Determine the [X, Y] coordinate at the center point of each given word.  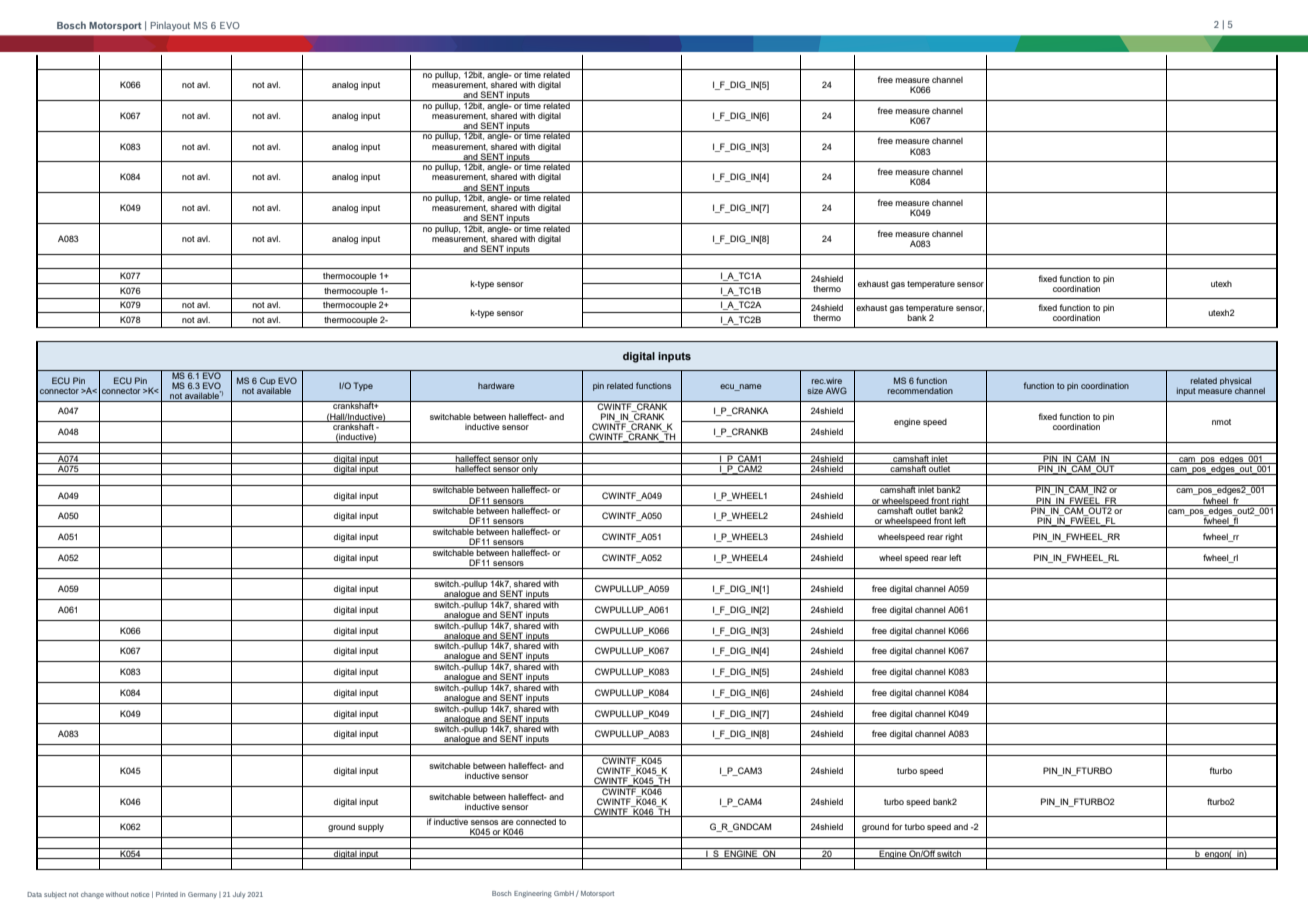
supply [371, 827]
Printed [167, 894]
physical [1235, 381]
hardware [496, 385]
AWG [836, 390]
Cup [268, 382]
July [239, 895]
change [92, 895]
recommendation [920, 390]
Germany [202, 895]
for [897, 826]
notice [140, 894]
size [815, 391]
